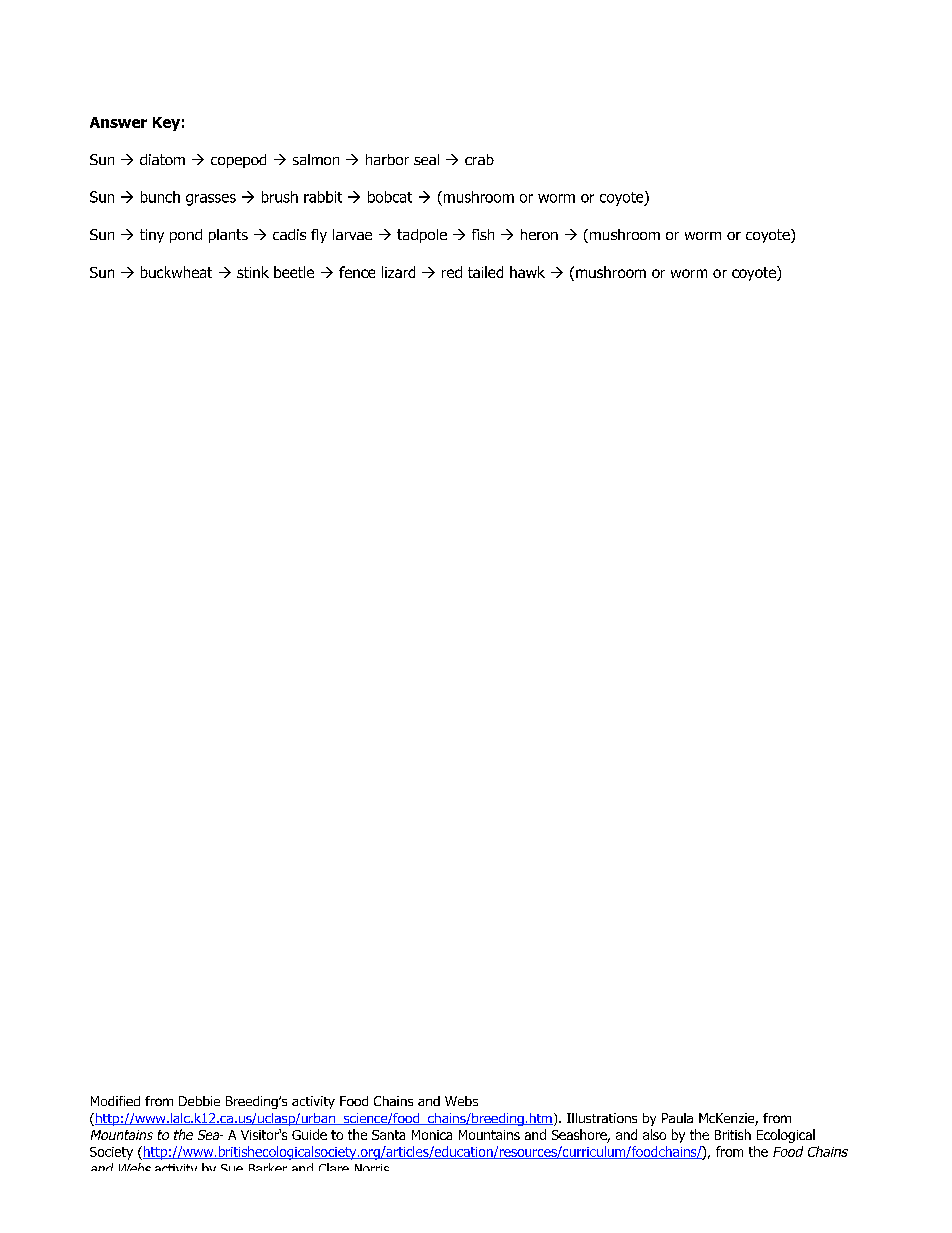 This screenshot has width=952, height=1233. Describe the element at coordinates (199, 1101) in the screenshot. I see `Debbie` at that location.
